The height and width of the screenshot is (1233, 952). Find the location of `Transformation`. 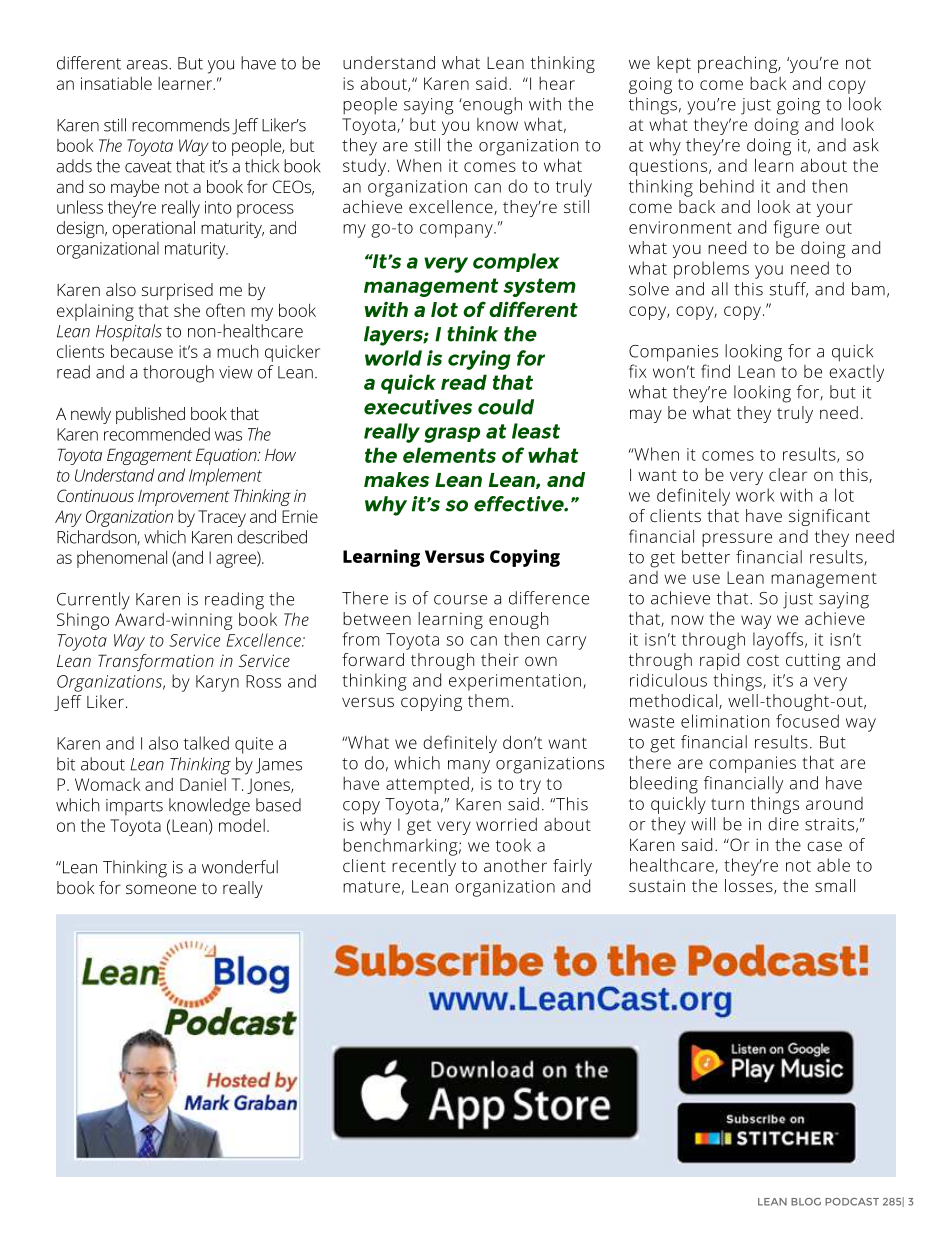

Transformation is located at coordinates (156, 662).
